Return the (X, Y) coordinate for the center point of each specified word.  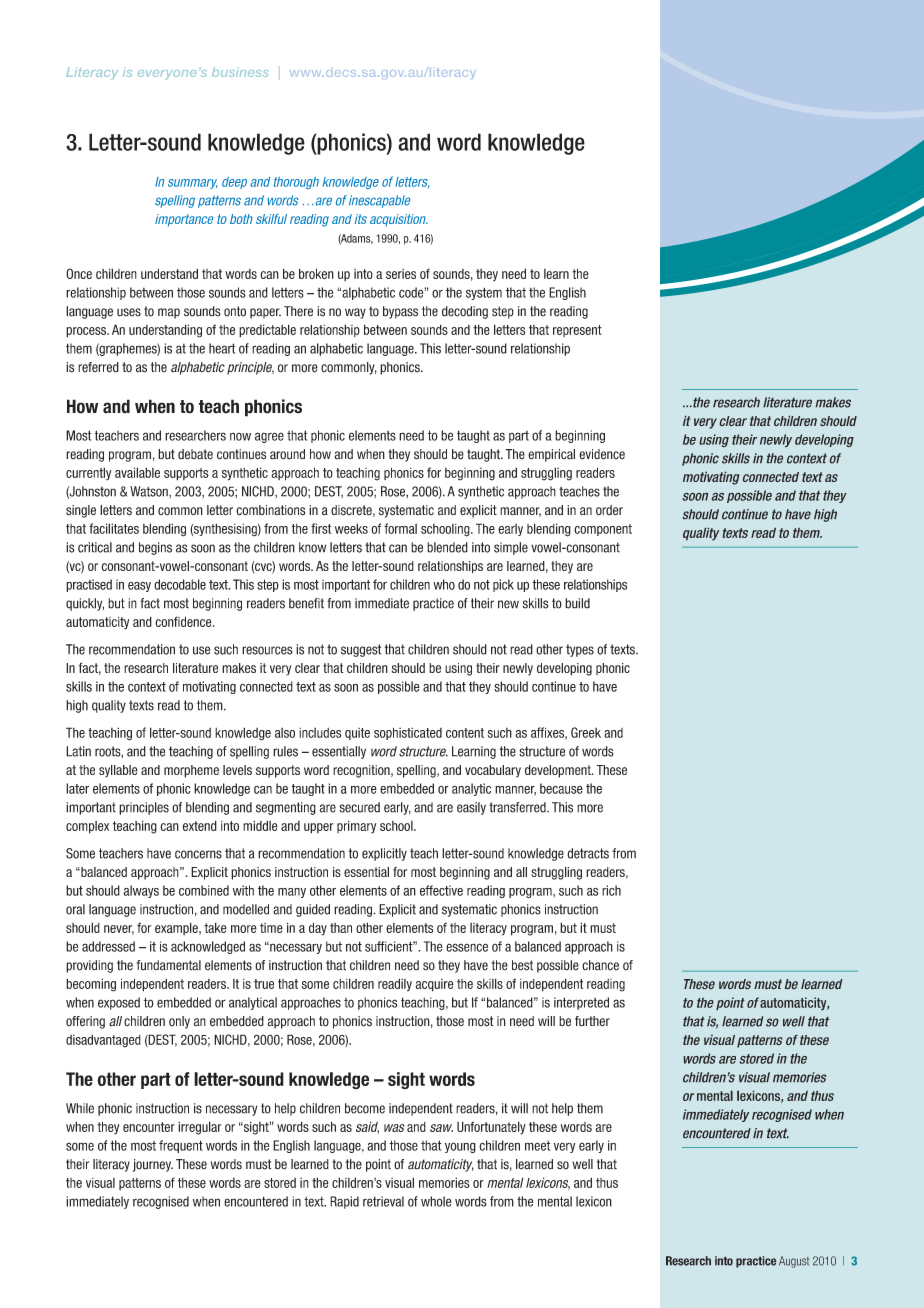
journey (153, 1165)
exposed (119, 1003)
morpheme (191, 771)
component (603, 530)
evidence (602, 454)
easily (471, 808)
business (240, 72)
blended (447, 547)
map (169, 313)
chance (600, 965)
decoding (465, 312)
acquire (435, 985)
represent (577, 331)
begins (155, 548)
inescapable (379, 201)
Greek (586, 732)
